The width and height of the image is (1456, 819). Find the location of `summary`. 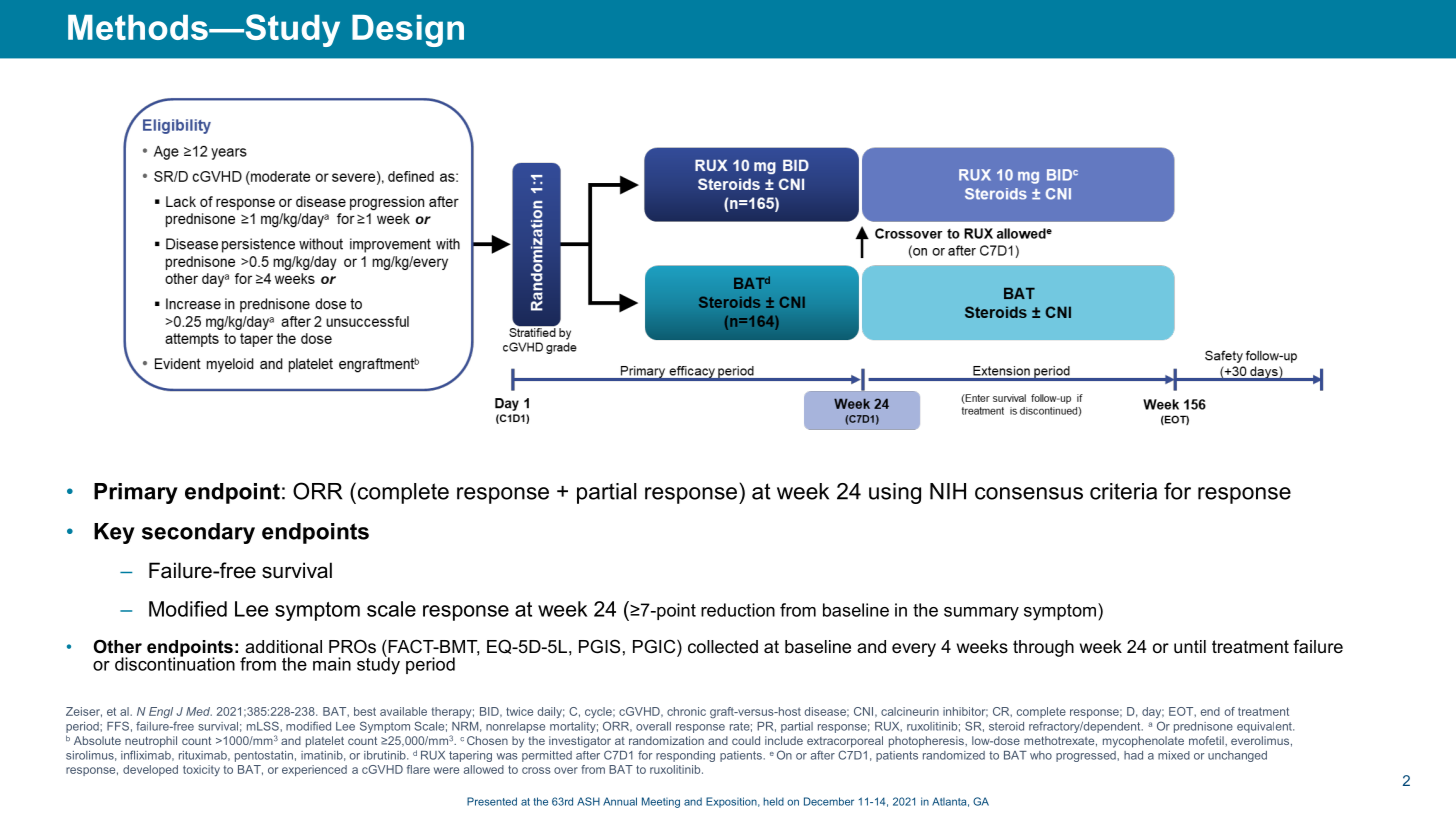

summary is located at coordinates (981, 614).
